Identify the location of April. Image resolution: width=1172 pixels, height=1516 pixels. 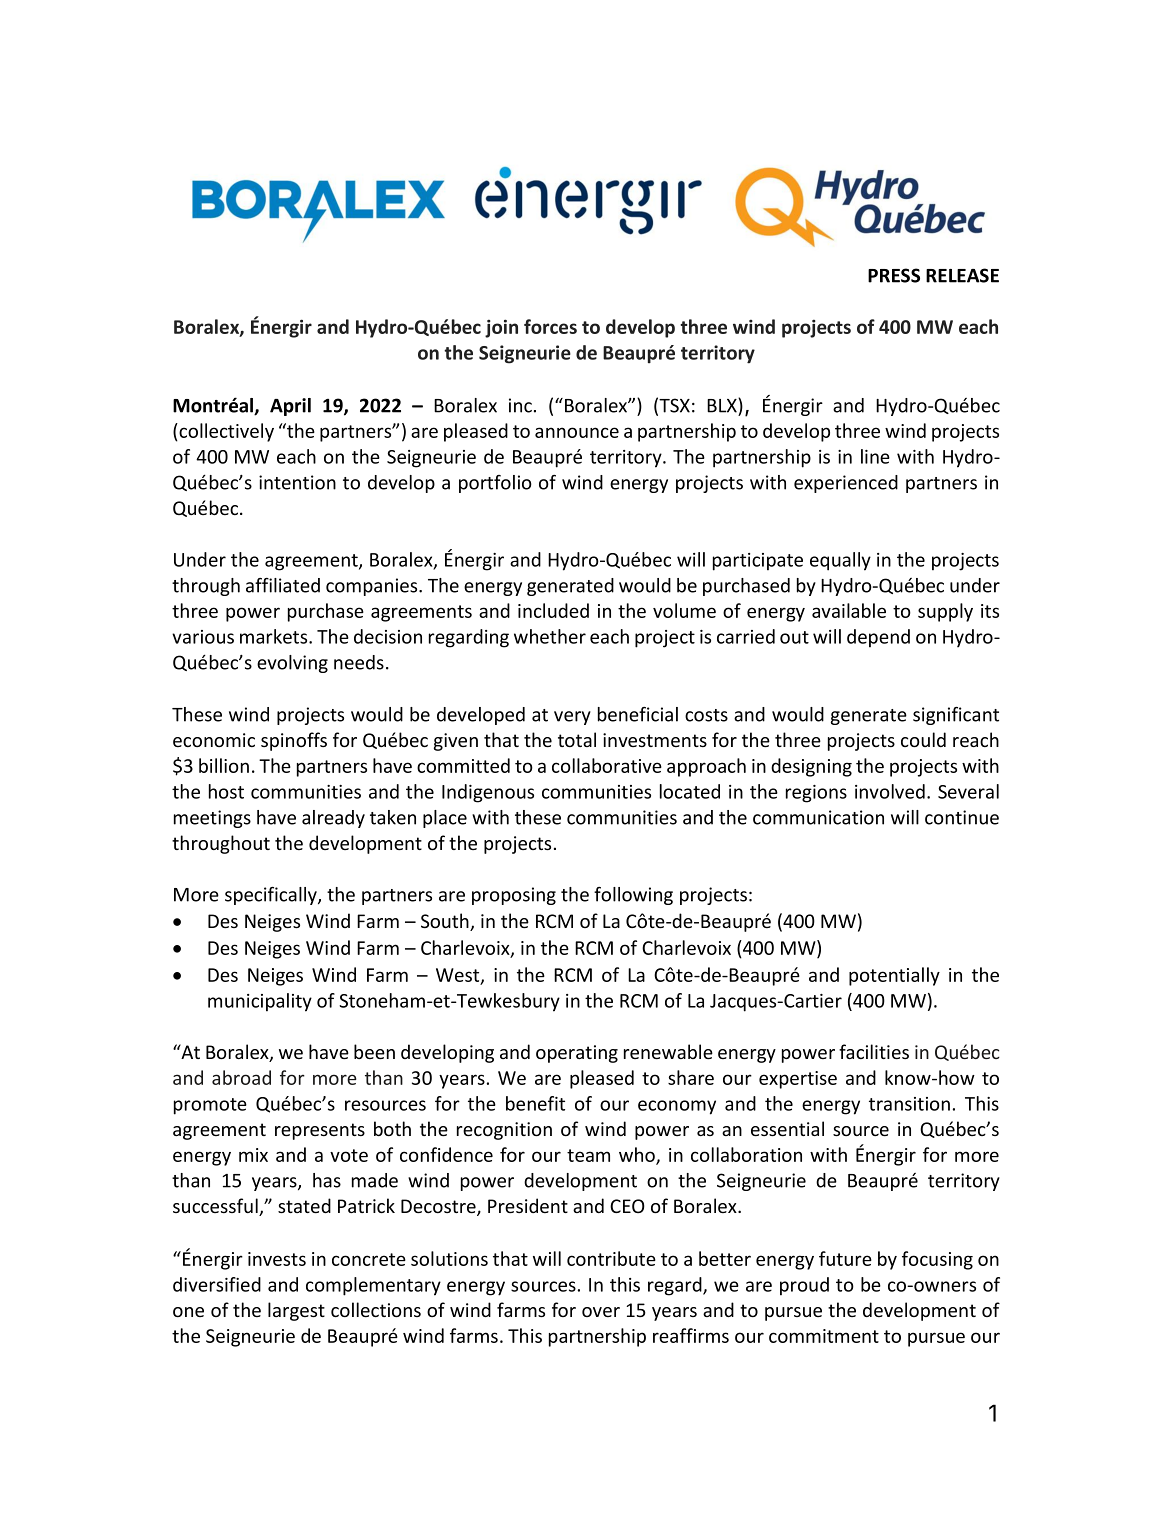
(290, 407).
